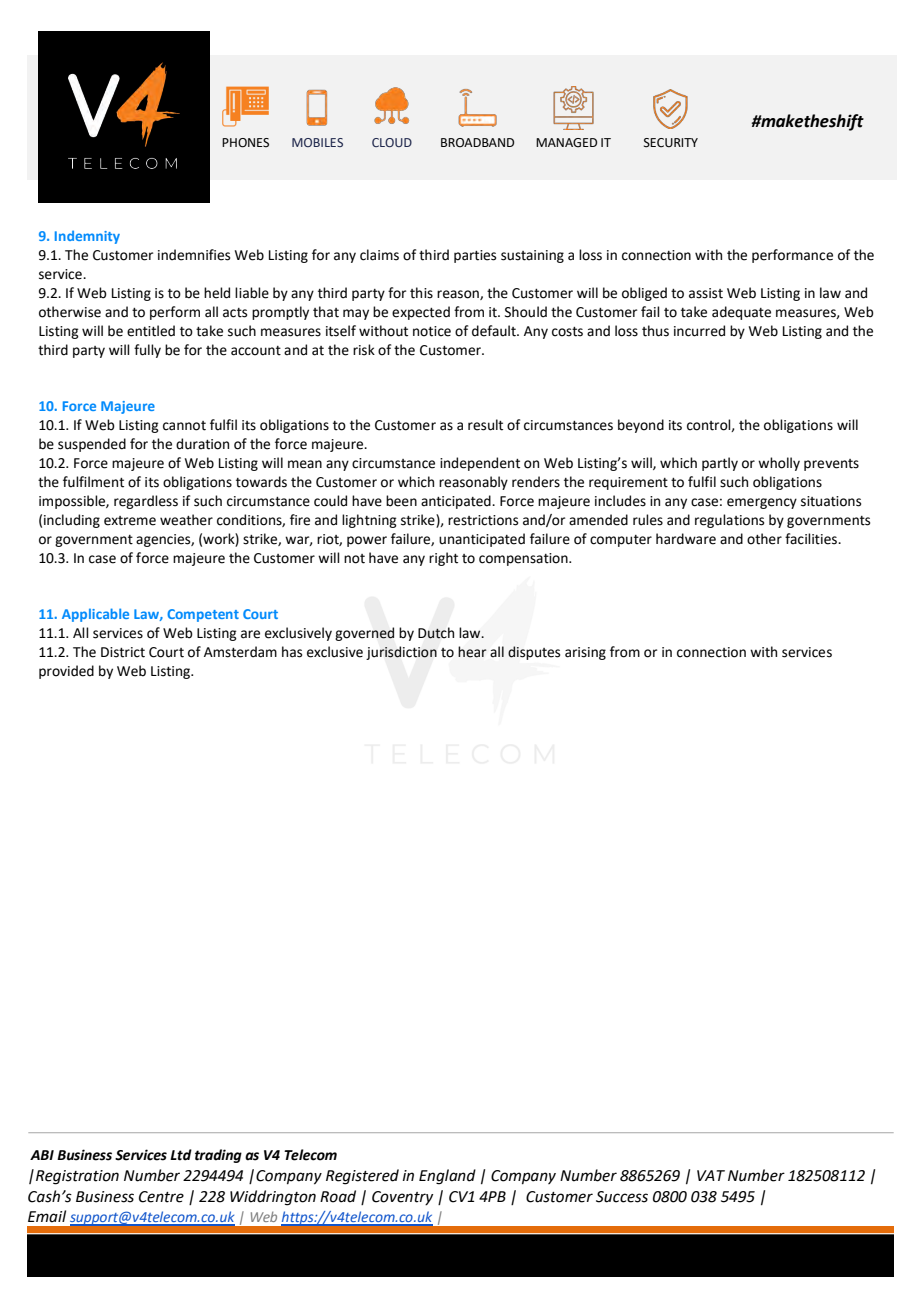 This document has width=924, height=1308. I want to click on England, so click(447, 1177).
